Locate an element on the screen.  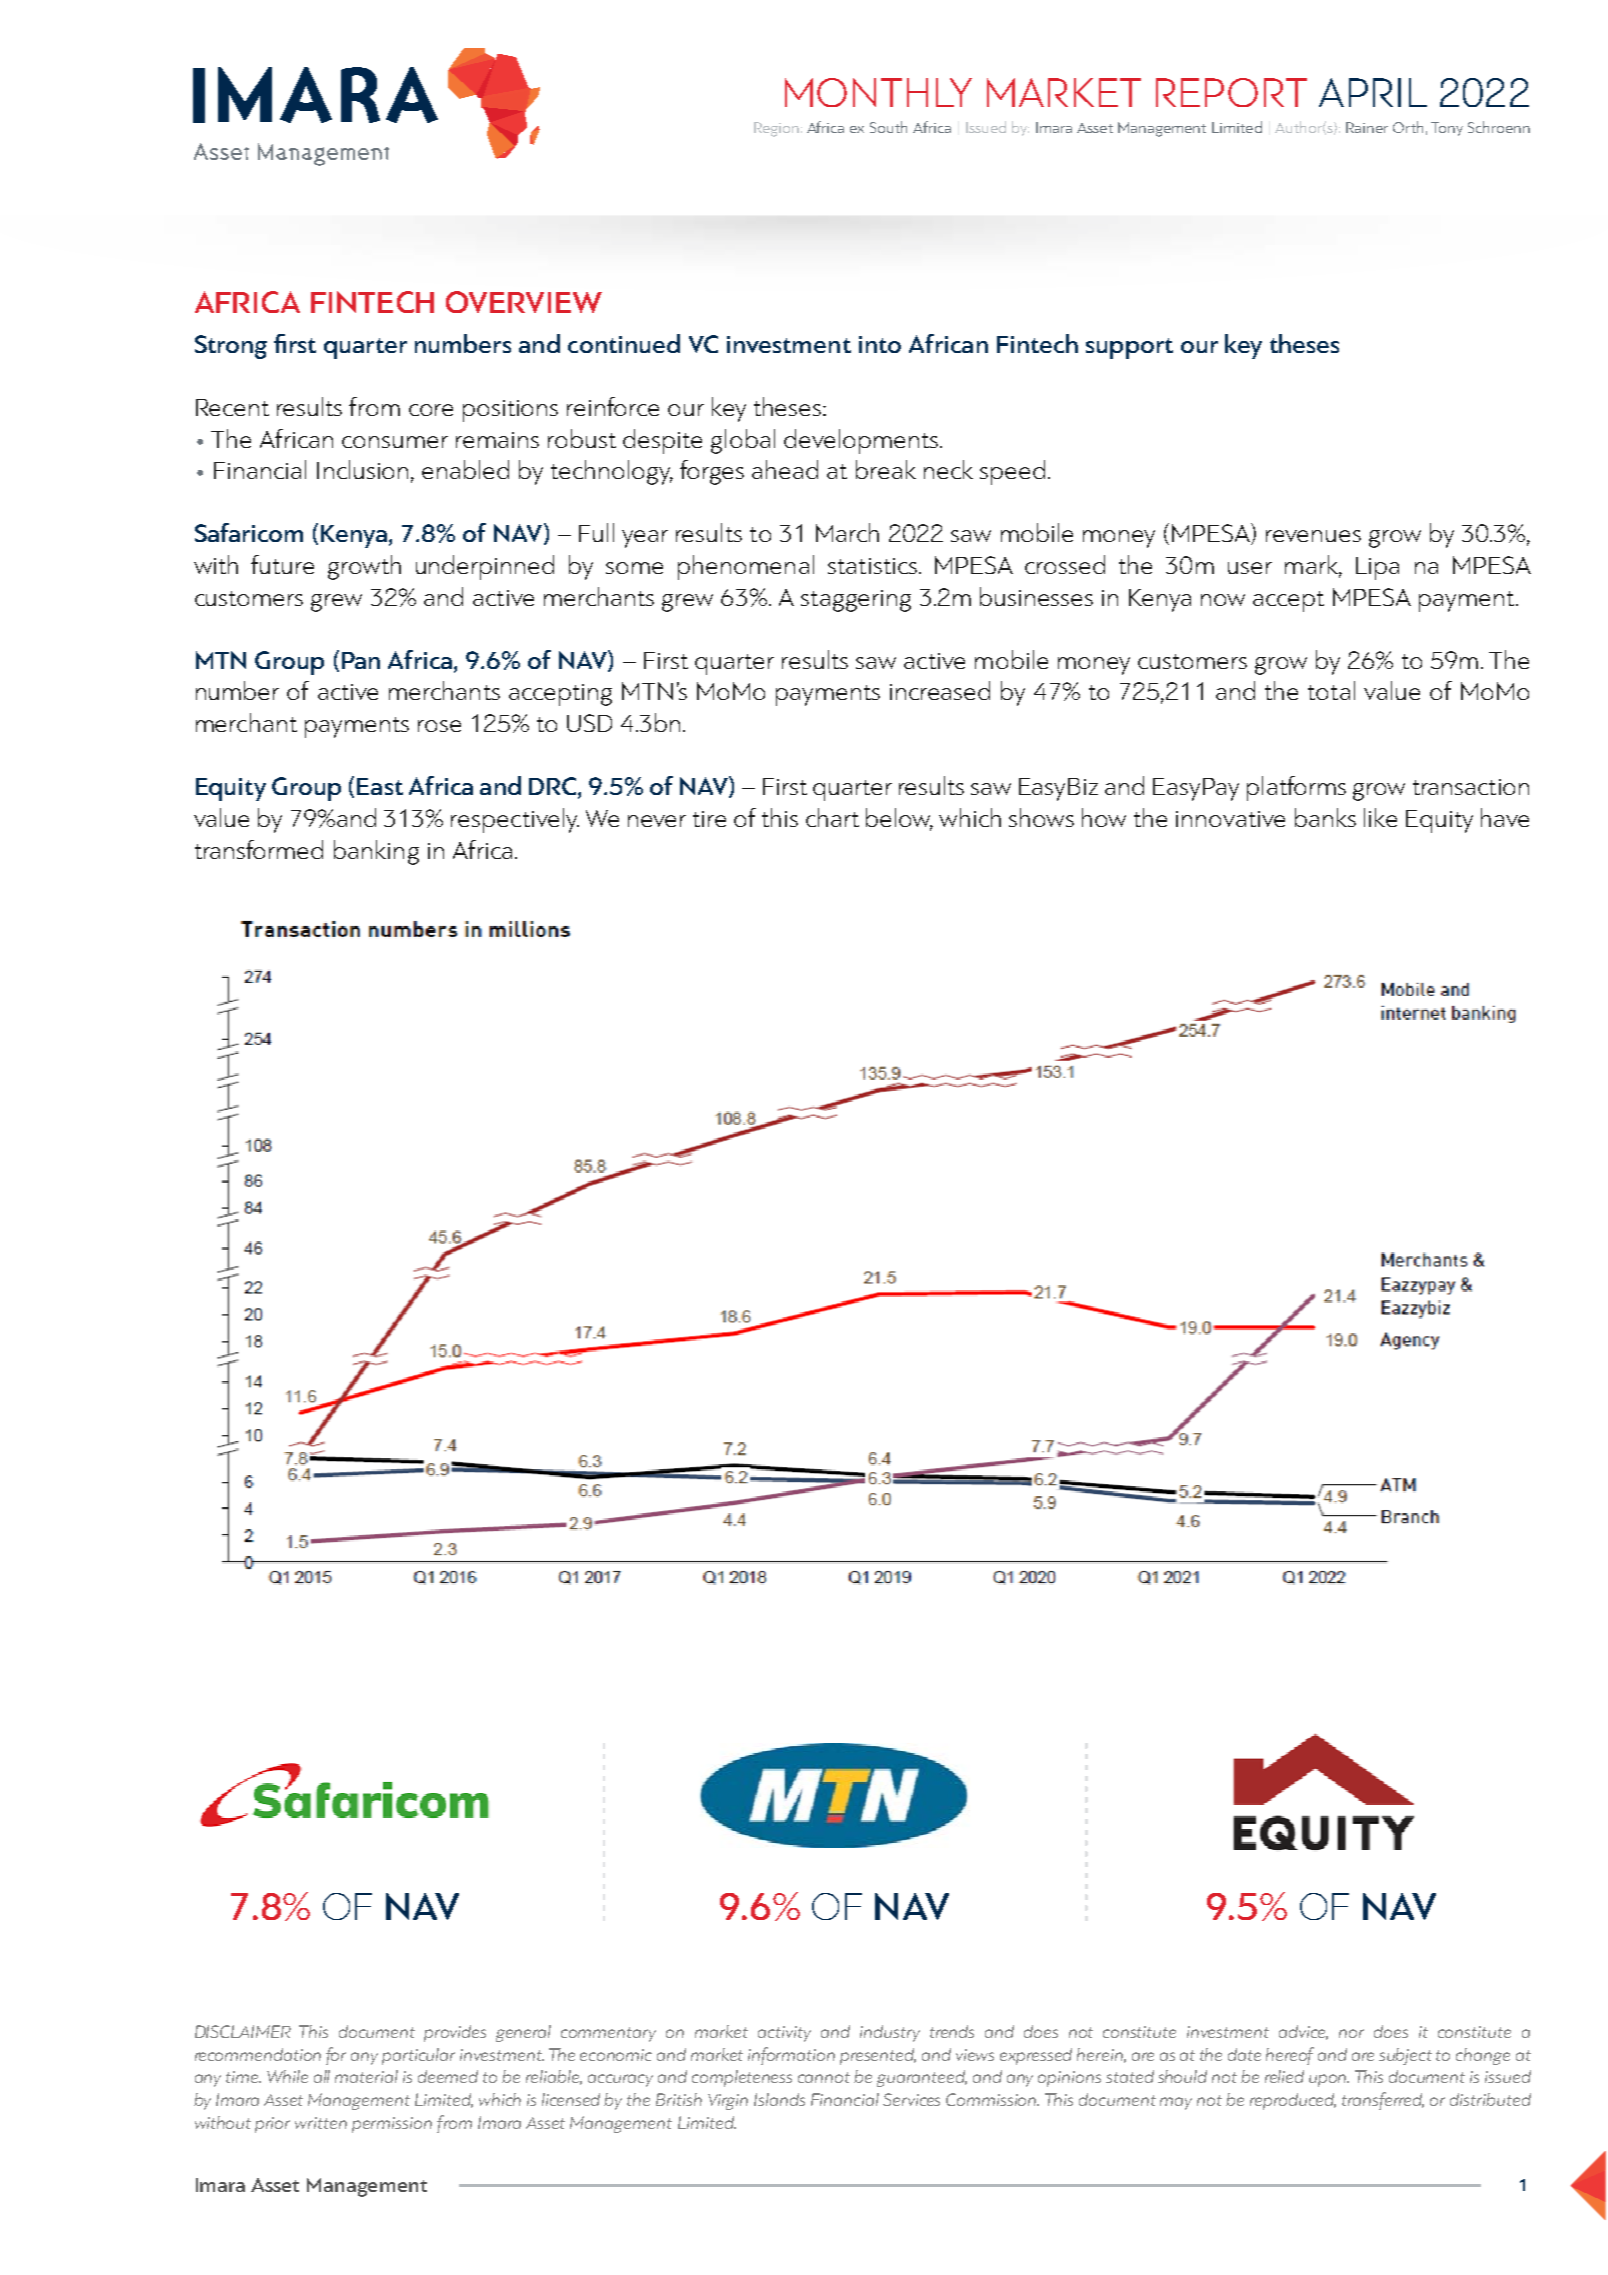
Rainer is located at coordinates (1367, 127).
